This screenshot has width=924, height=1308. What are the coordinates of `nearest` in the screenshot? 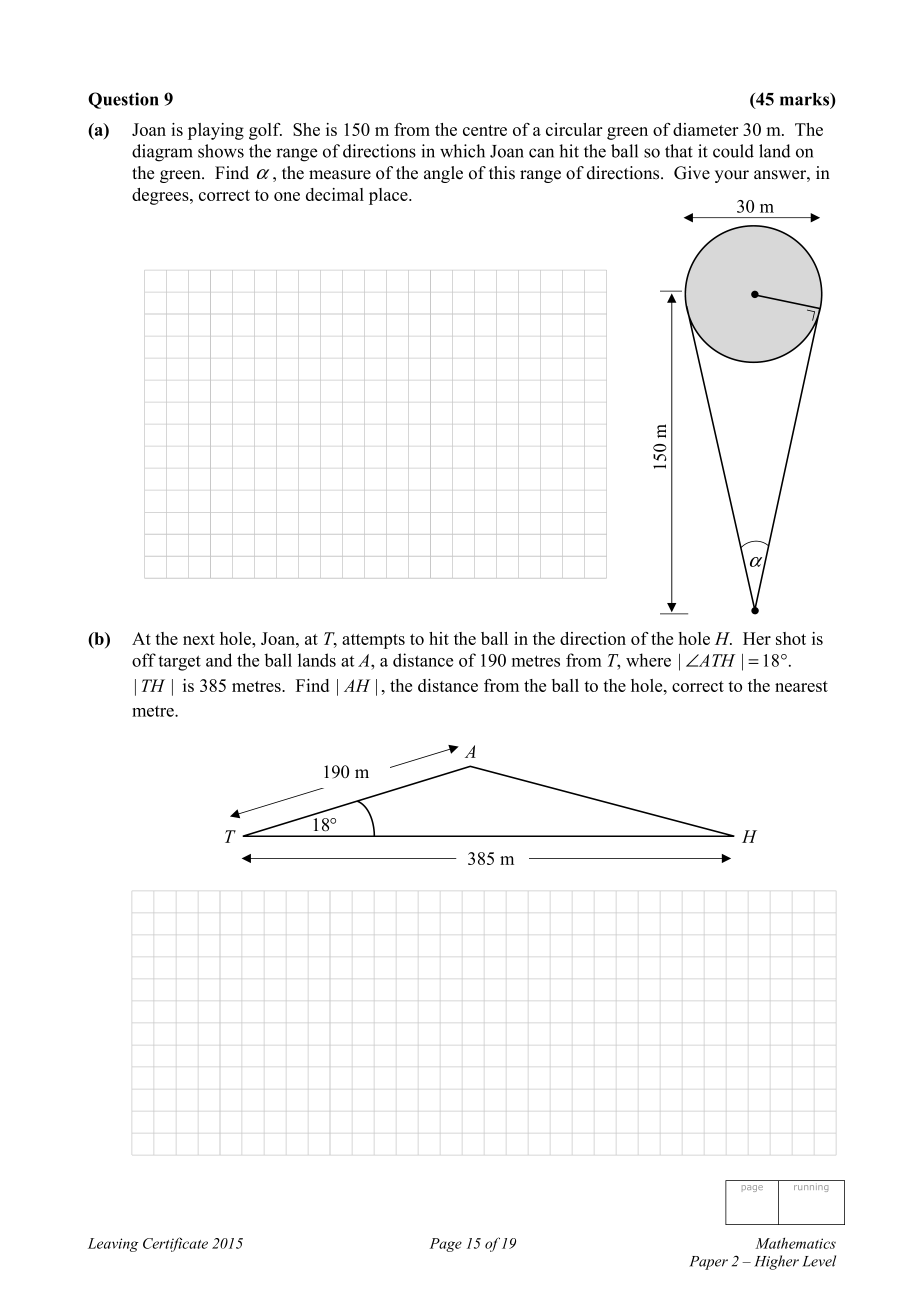 It's located at (801, 686).
